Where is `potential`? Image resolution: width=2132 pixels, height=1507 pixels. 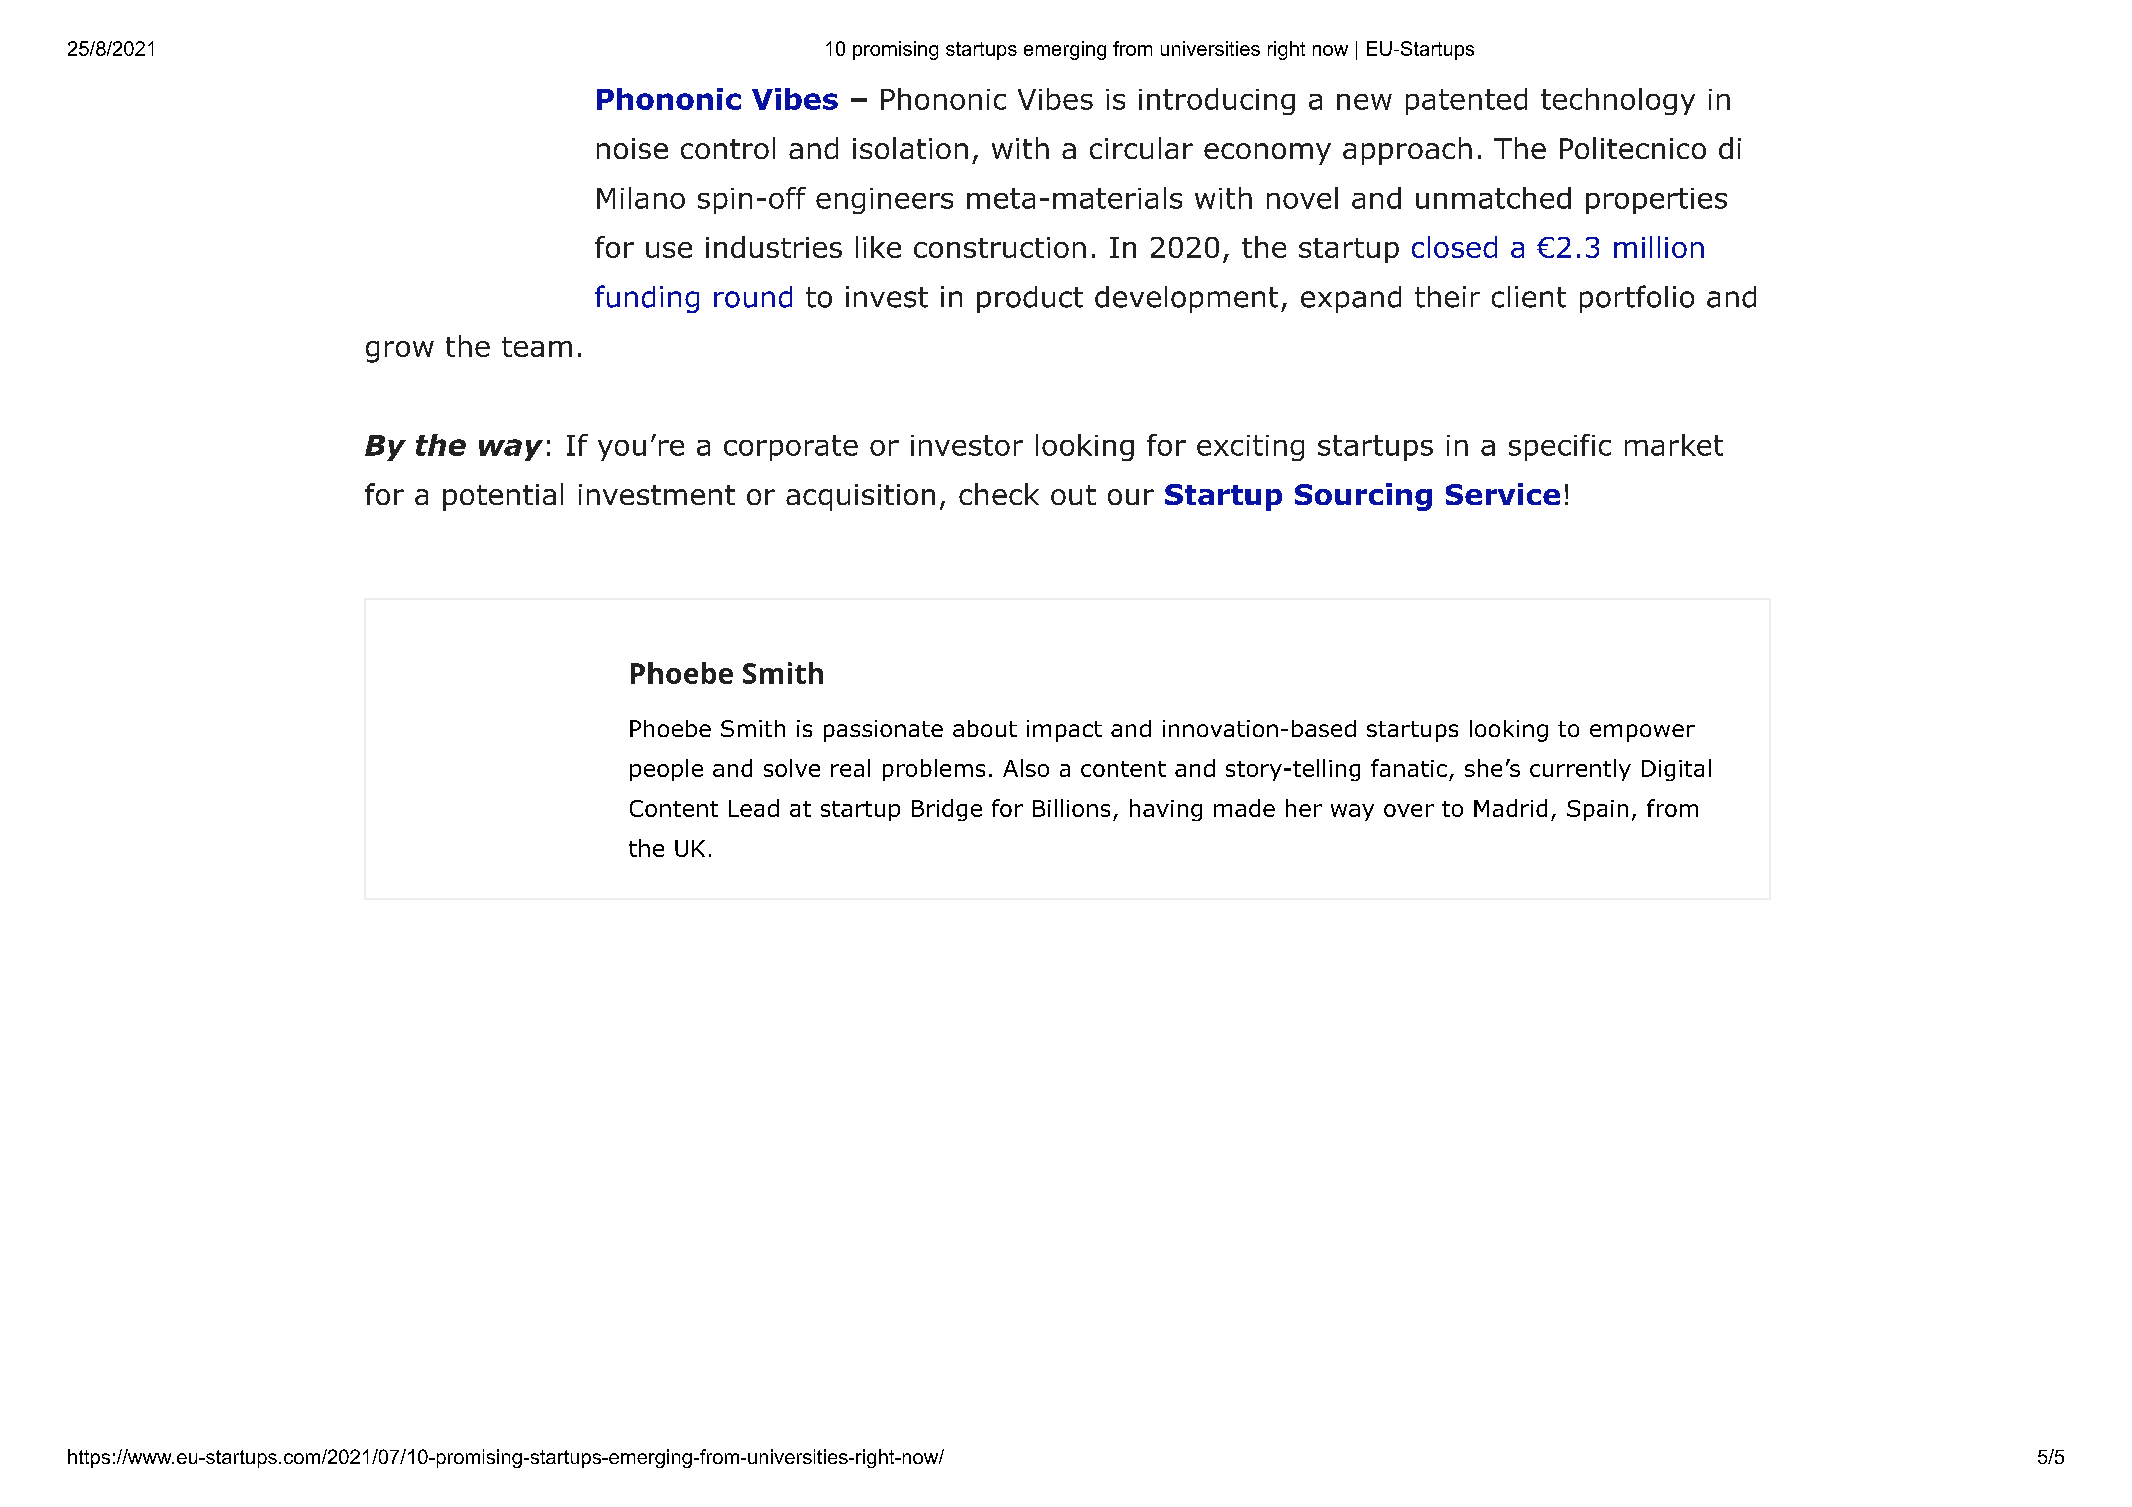 potential is located at coordinates (503, 497).
